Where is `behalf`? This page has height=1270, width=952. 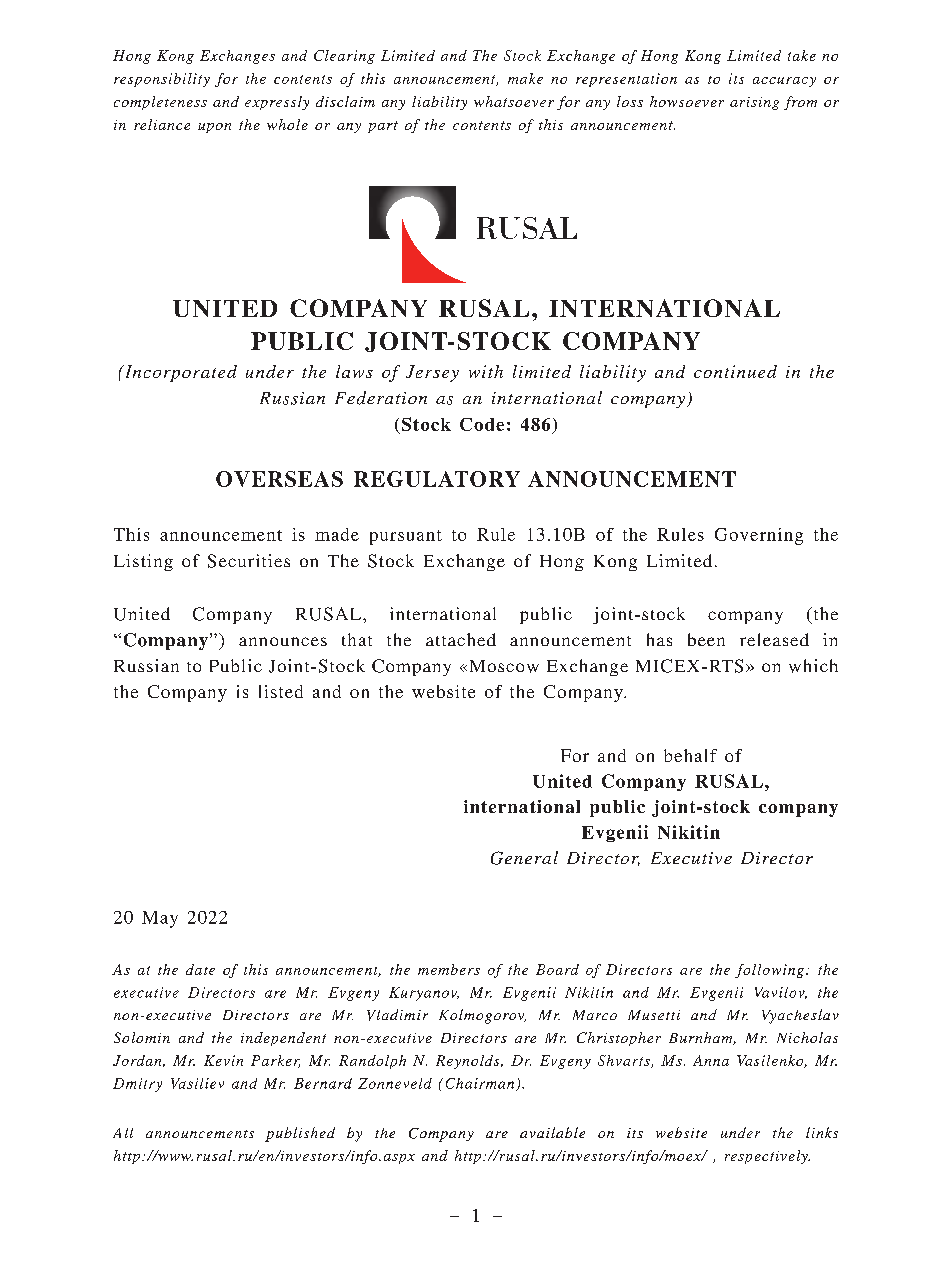
behalf is located at coordinates (690, 755).
